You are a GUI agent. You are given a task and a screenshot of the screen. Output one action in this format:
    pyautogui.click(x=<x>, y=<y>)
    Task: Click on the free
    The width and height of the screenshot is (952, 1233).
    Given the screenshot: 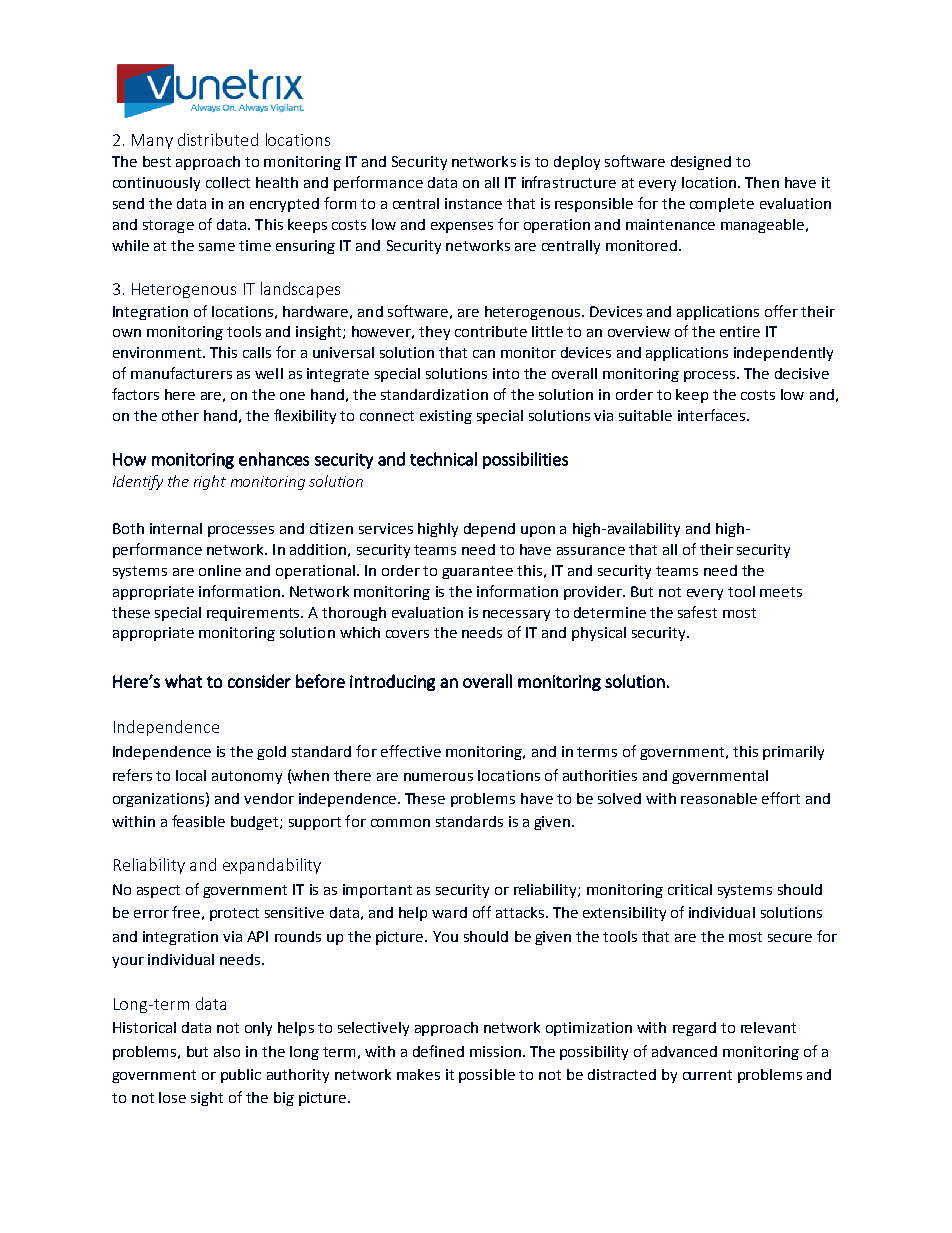 What is the action you would take?
    pyautogui.click(x=186, y=912)
